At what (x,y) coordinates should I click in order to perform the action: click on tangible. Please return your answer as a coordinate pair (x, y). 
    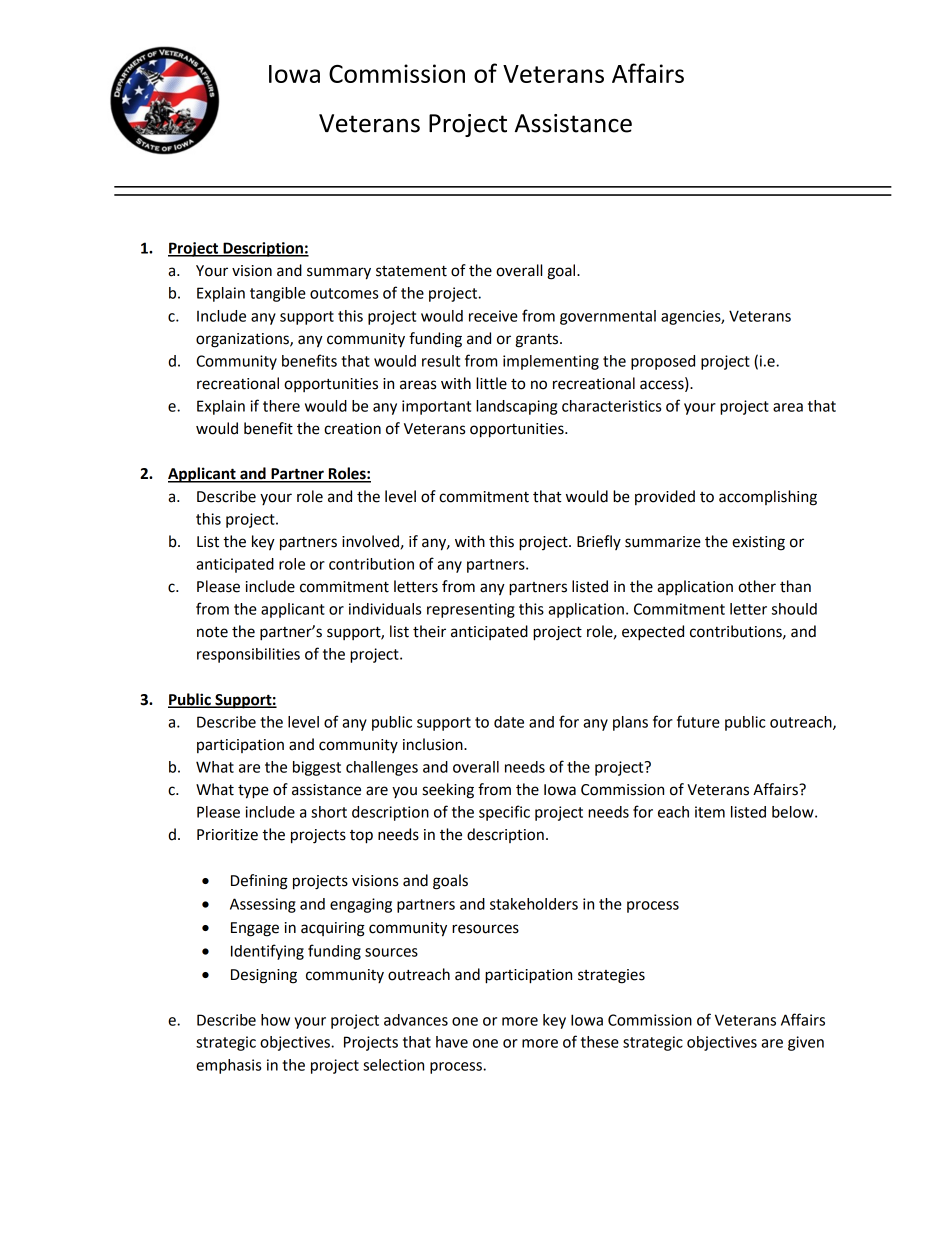
    Looking at the image, I should click on (278, 294).
